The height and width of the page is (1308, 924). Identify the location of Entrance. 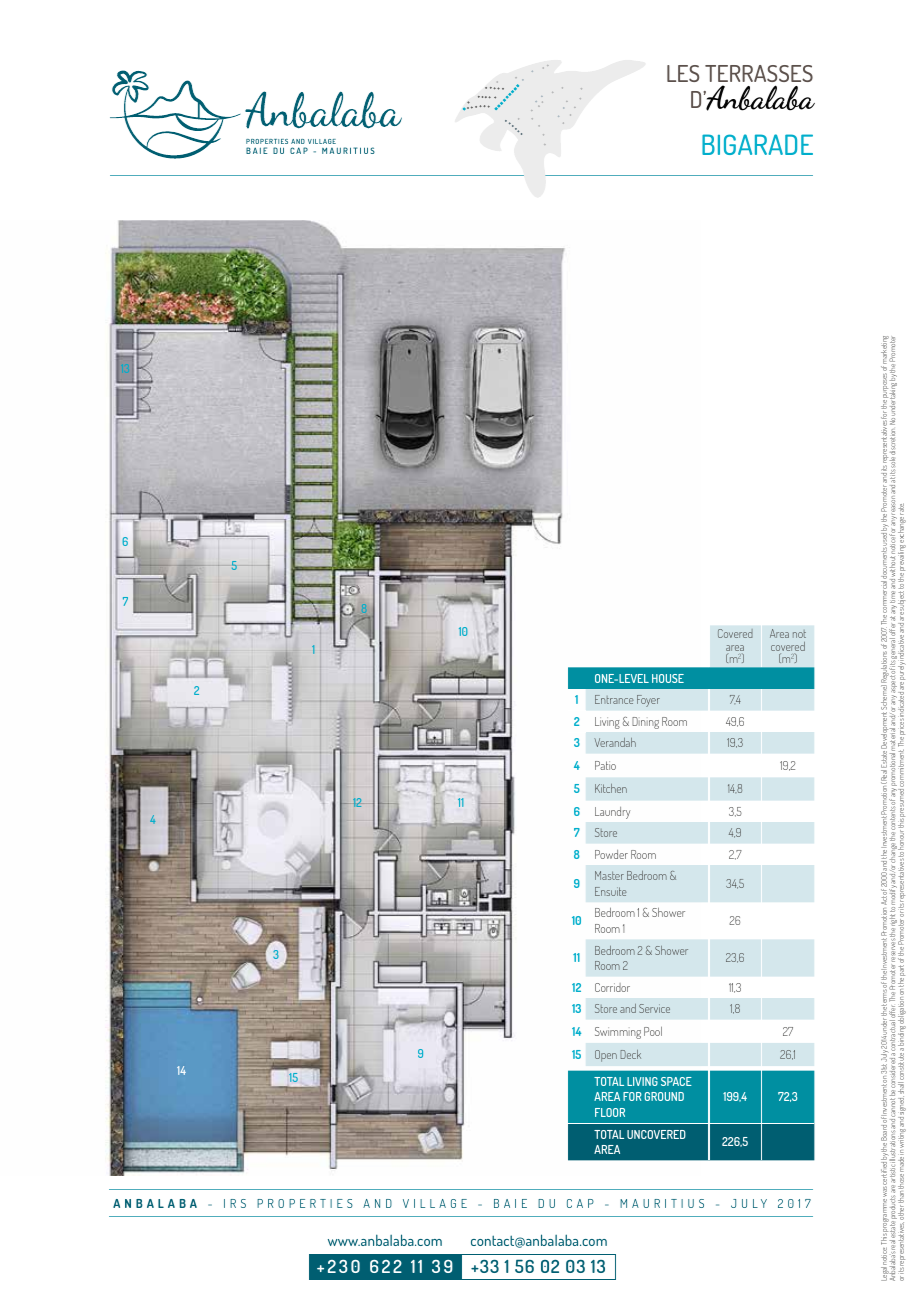
(614, 699).
